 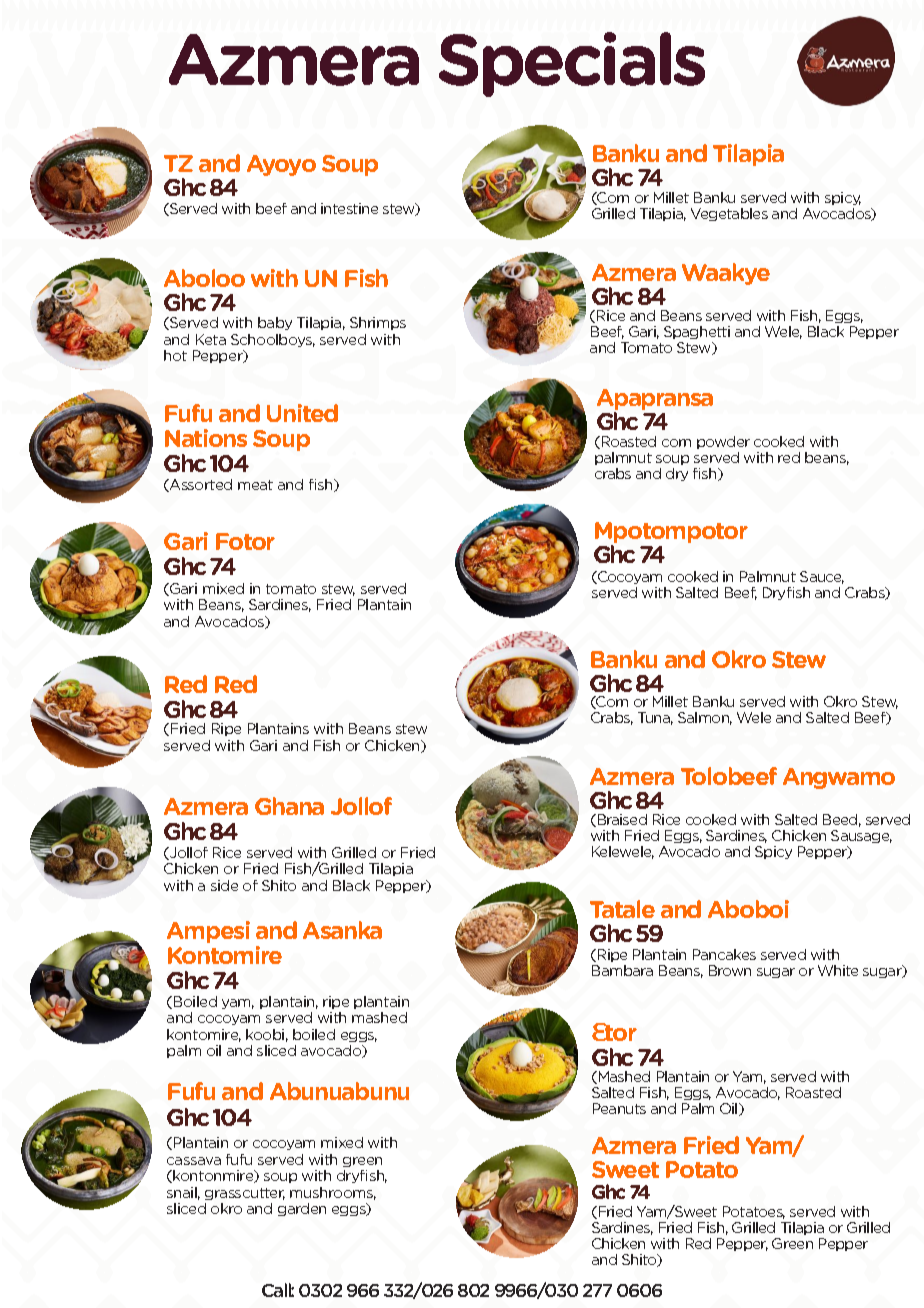 What do you see at coordinates (194, 1161) in the screenshot?
I see `cassava` at bounding box center [194, 1161].
